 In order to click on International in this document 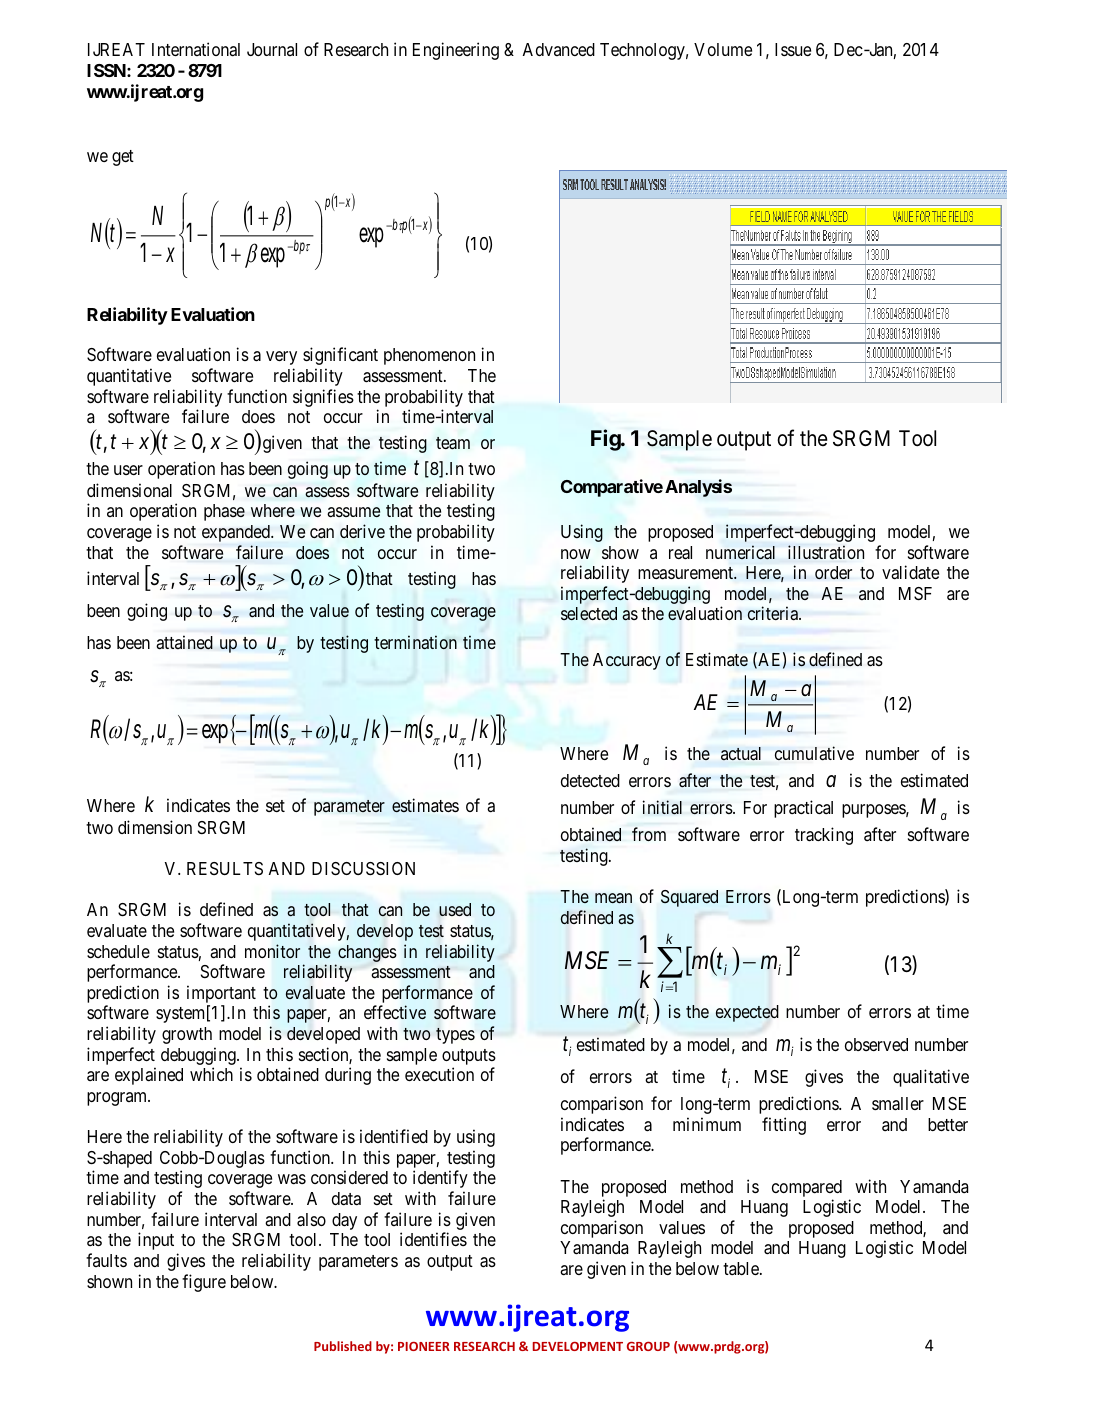, I will do `click(196, 49)`.
